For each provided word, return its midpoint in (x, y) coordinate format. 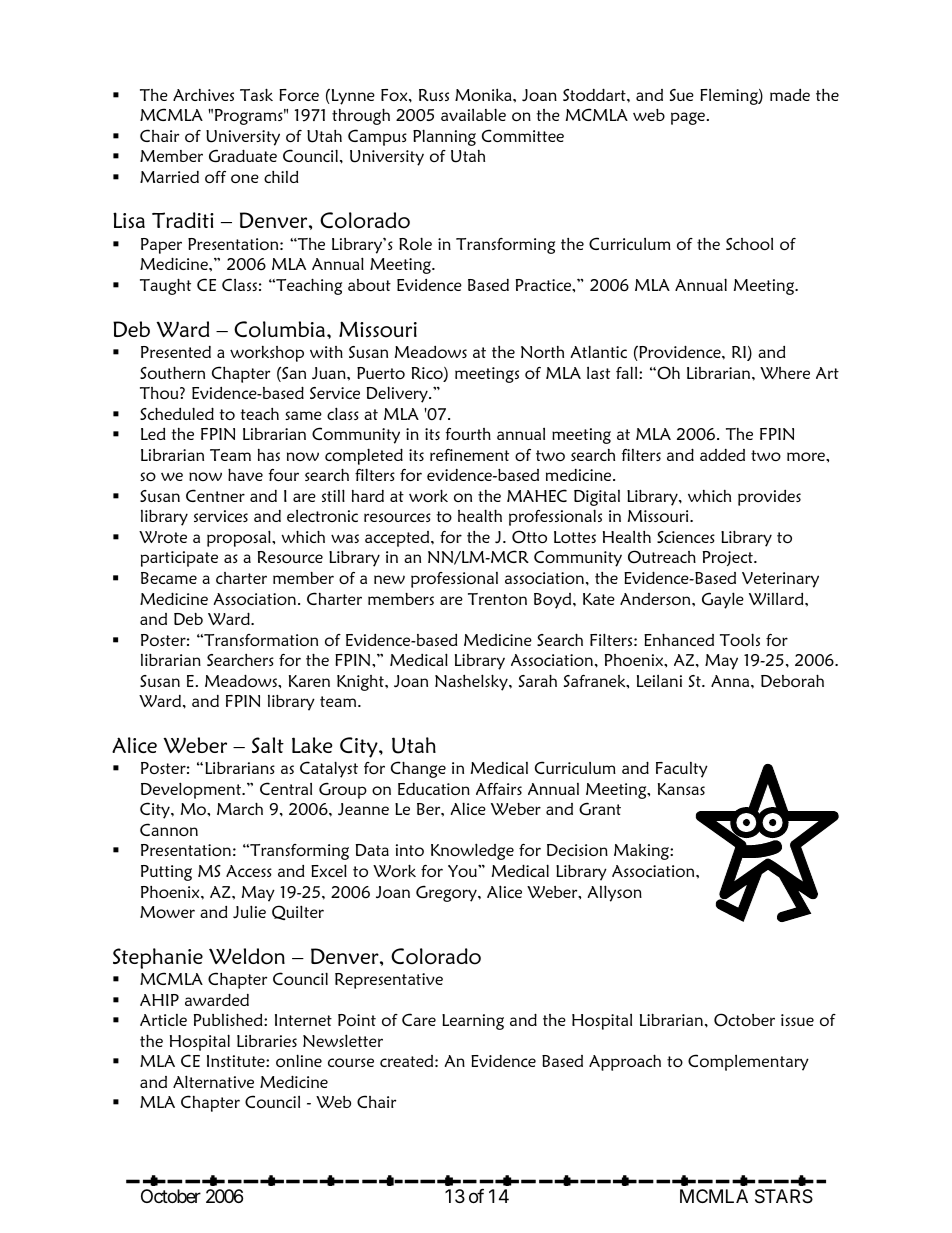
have (245, 474)
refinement (469, 455)
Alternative (213, 1081)
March (240, 808)
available (473, 114)
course (351, 1062)
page (689, 118)
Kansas (681, 789)
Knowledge (472, 851)
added (722, 455)
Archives (203, 95)
